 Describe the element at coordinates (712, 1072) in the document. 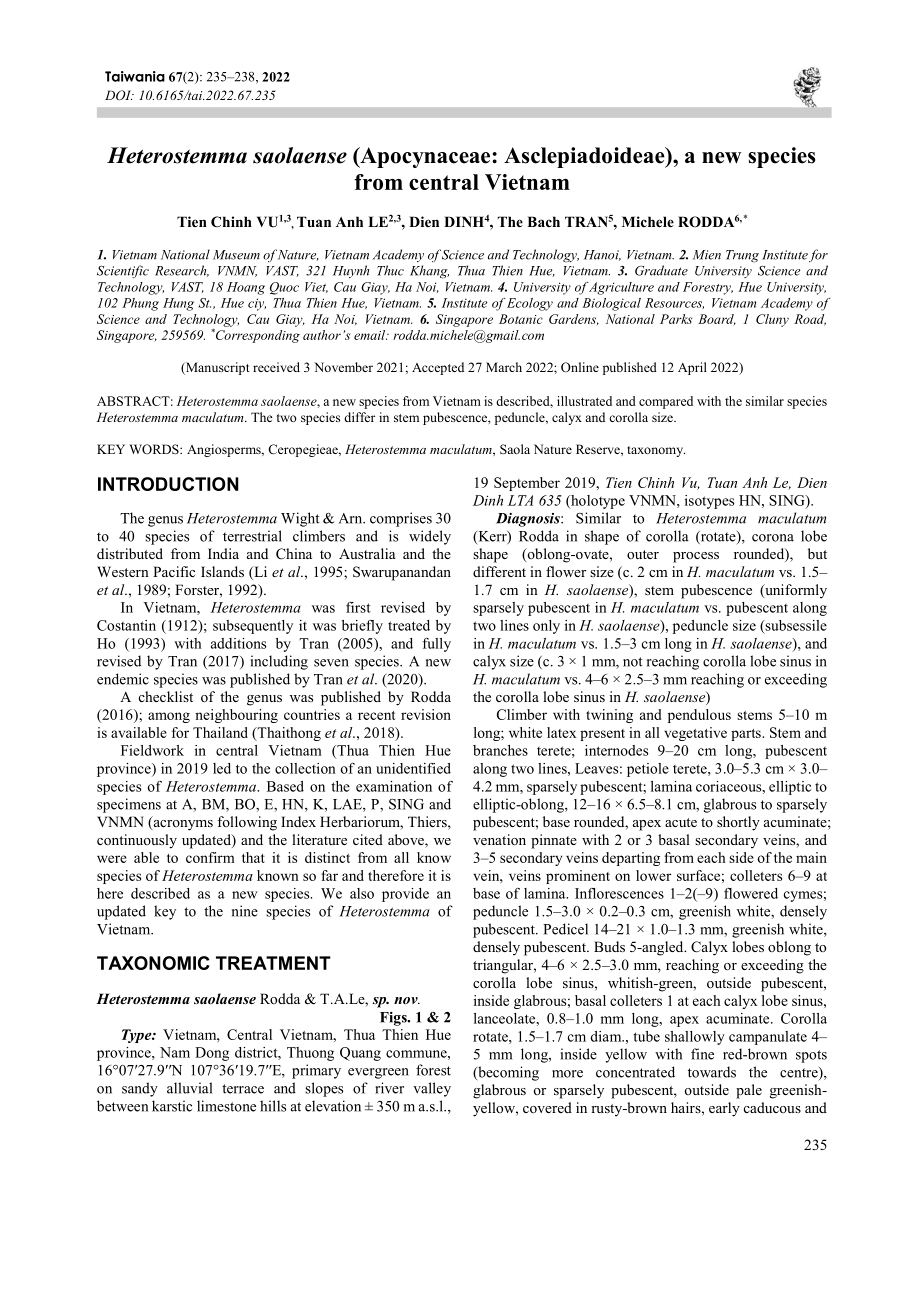

I see `towards` at that location.
